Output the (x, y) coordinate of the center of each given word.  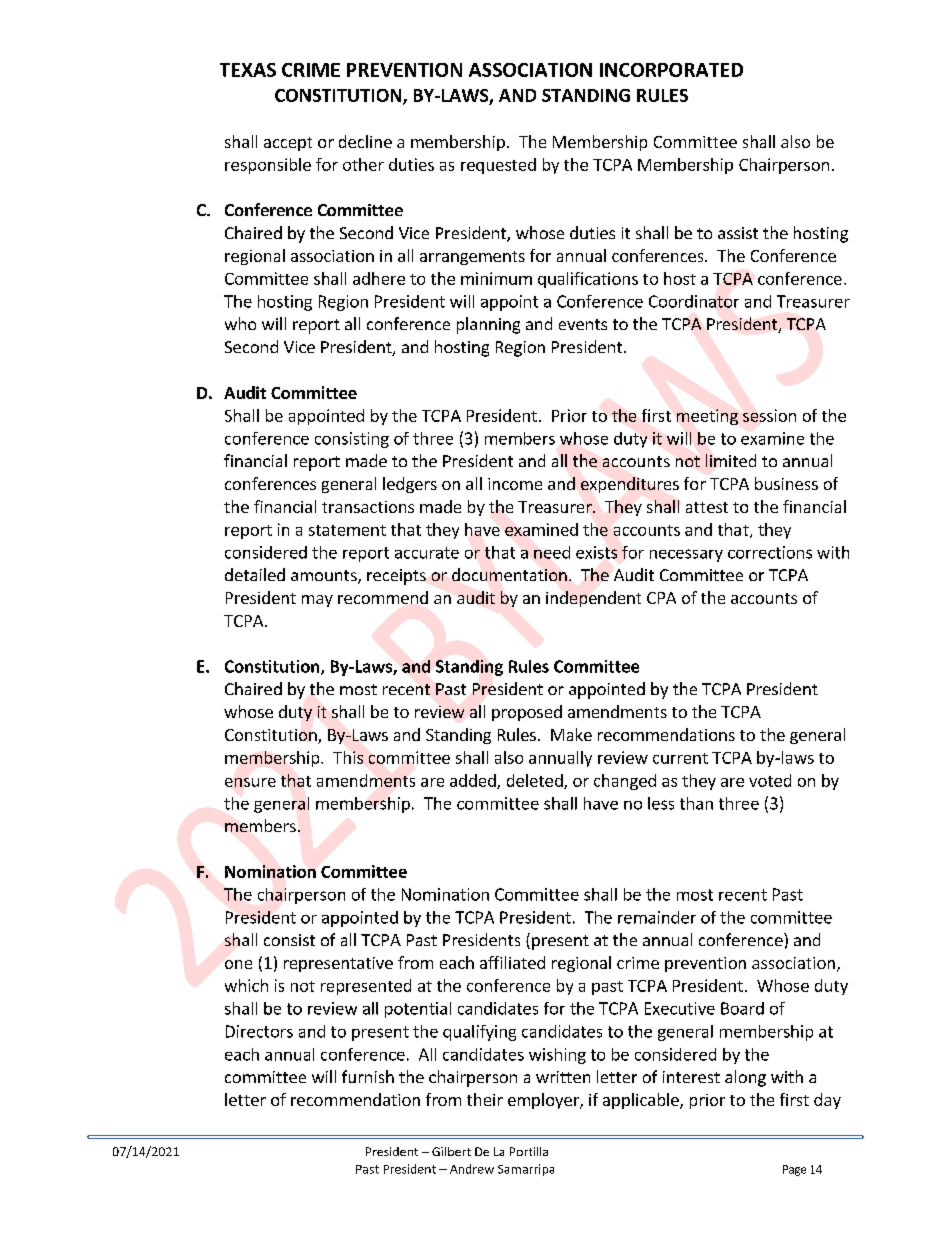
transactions (368, 507)
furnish (368, 1076)
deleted (536, 781)
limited (731, 460)
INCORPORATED (671, 70)
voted (770, 780)
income (515, 484)
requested (498, 166)
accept (288, 144)
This (348, 757)
